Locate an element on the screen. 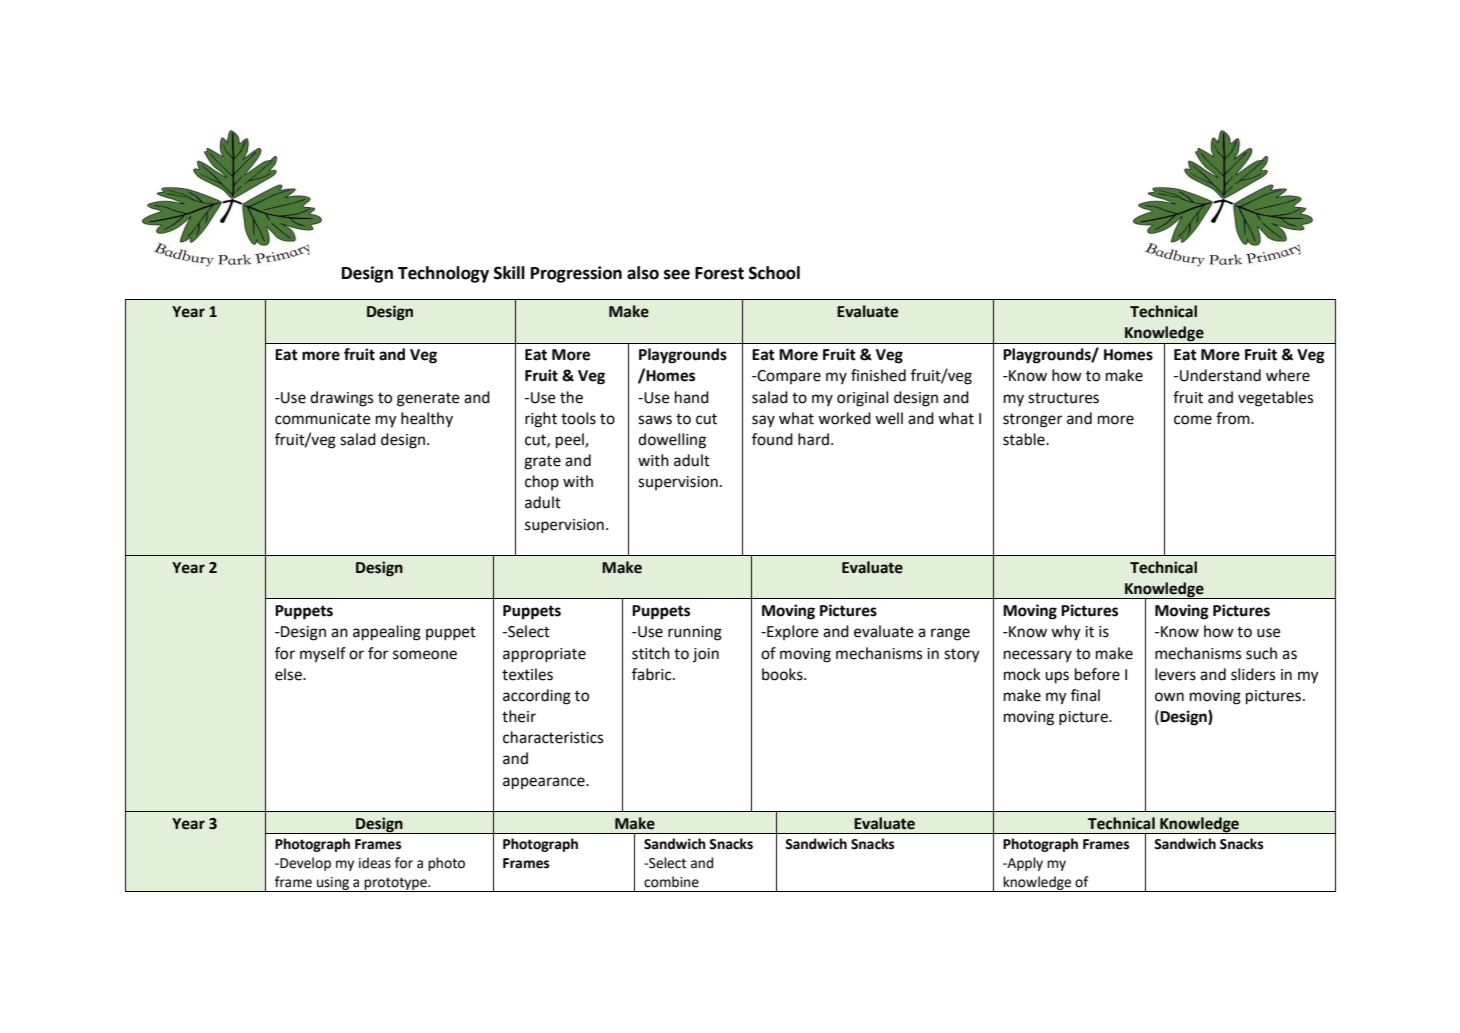  Understand is located at coordinates (1220, 375).
